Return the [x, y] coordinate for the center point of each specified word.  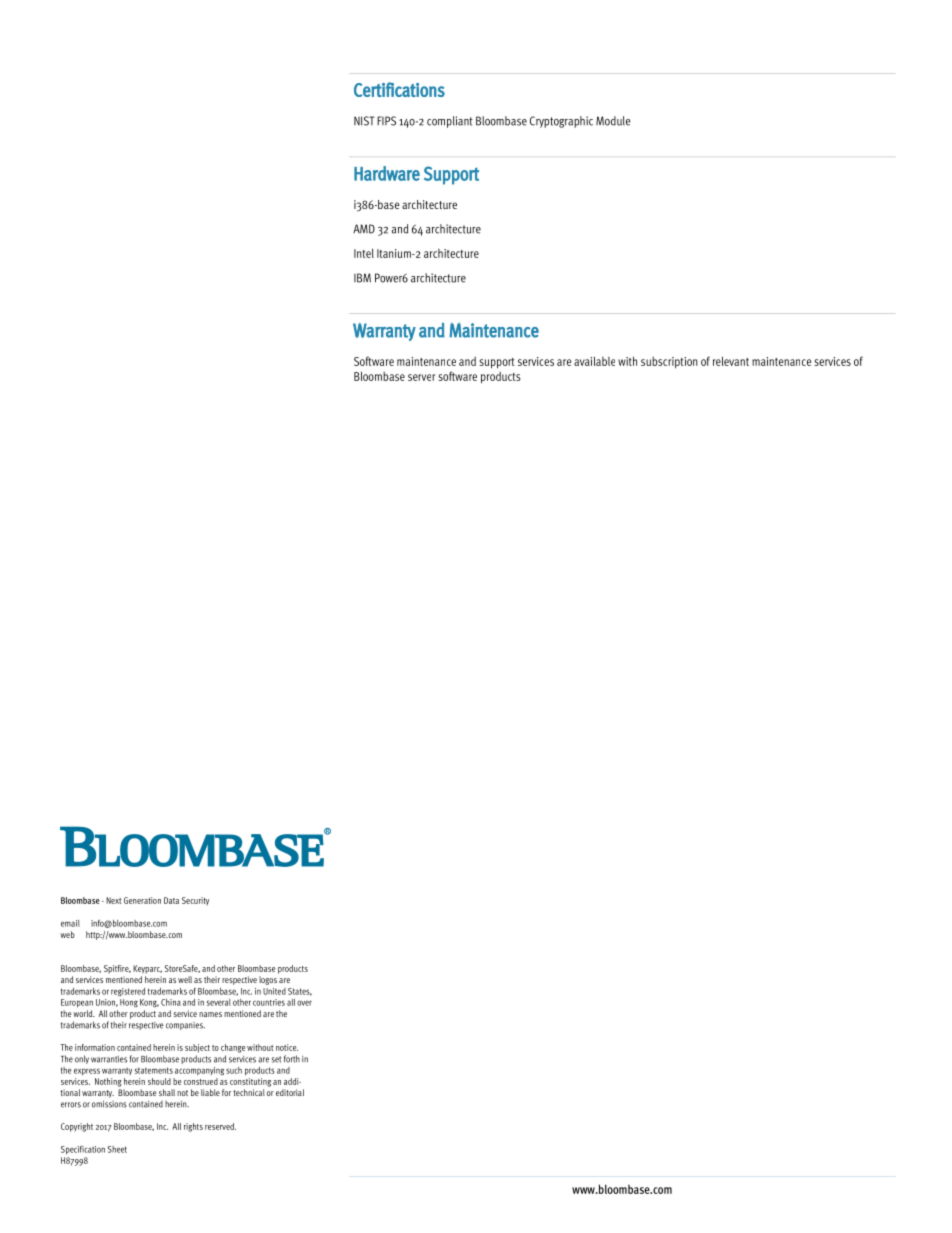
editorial [290, 1092]
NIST [364, 121]
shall [167, 1092]
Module [613, 121]
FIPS [386, 121]
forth [292, 1059]
